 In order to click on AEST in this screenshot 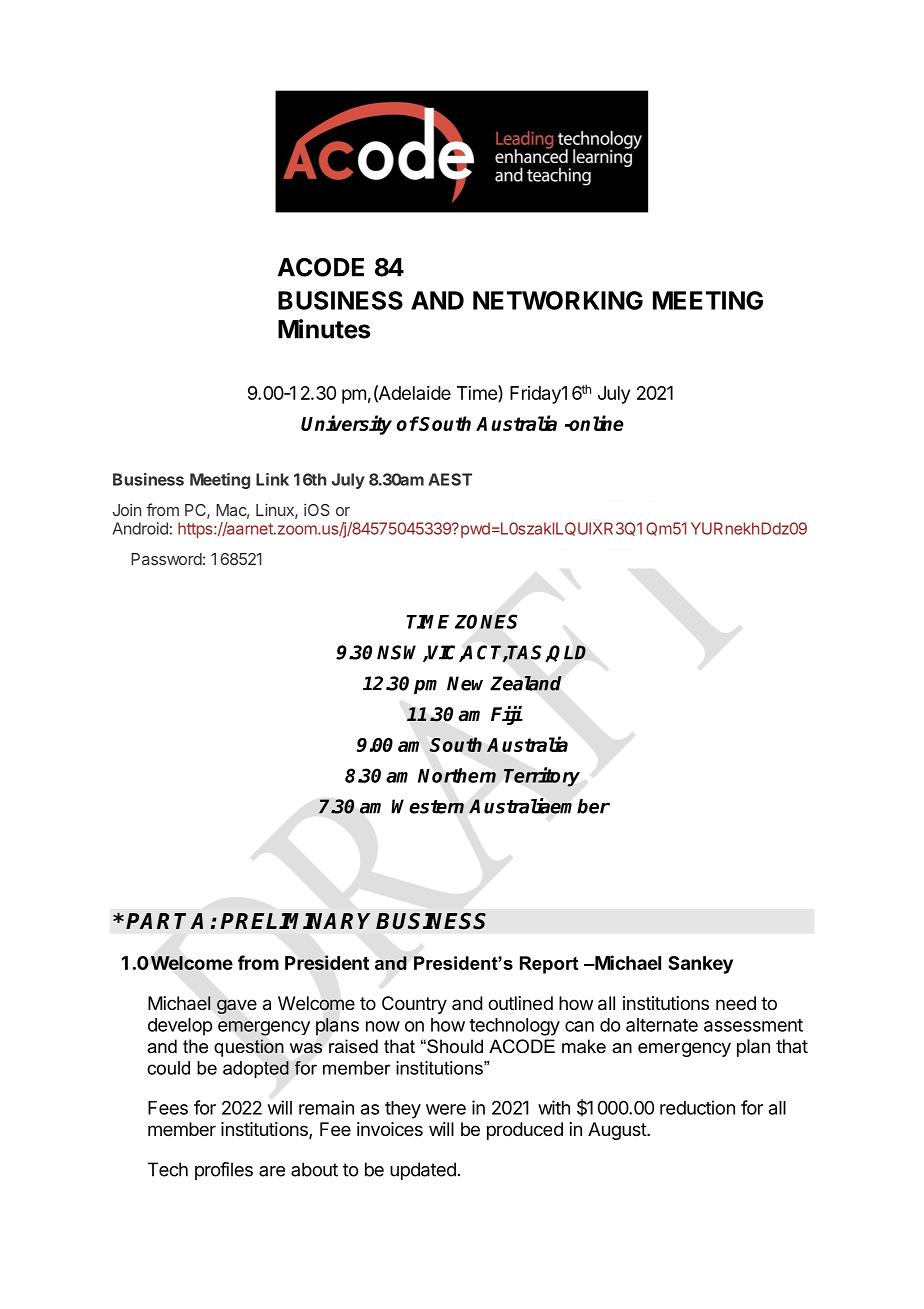, I will do `click(450, 479)`.
